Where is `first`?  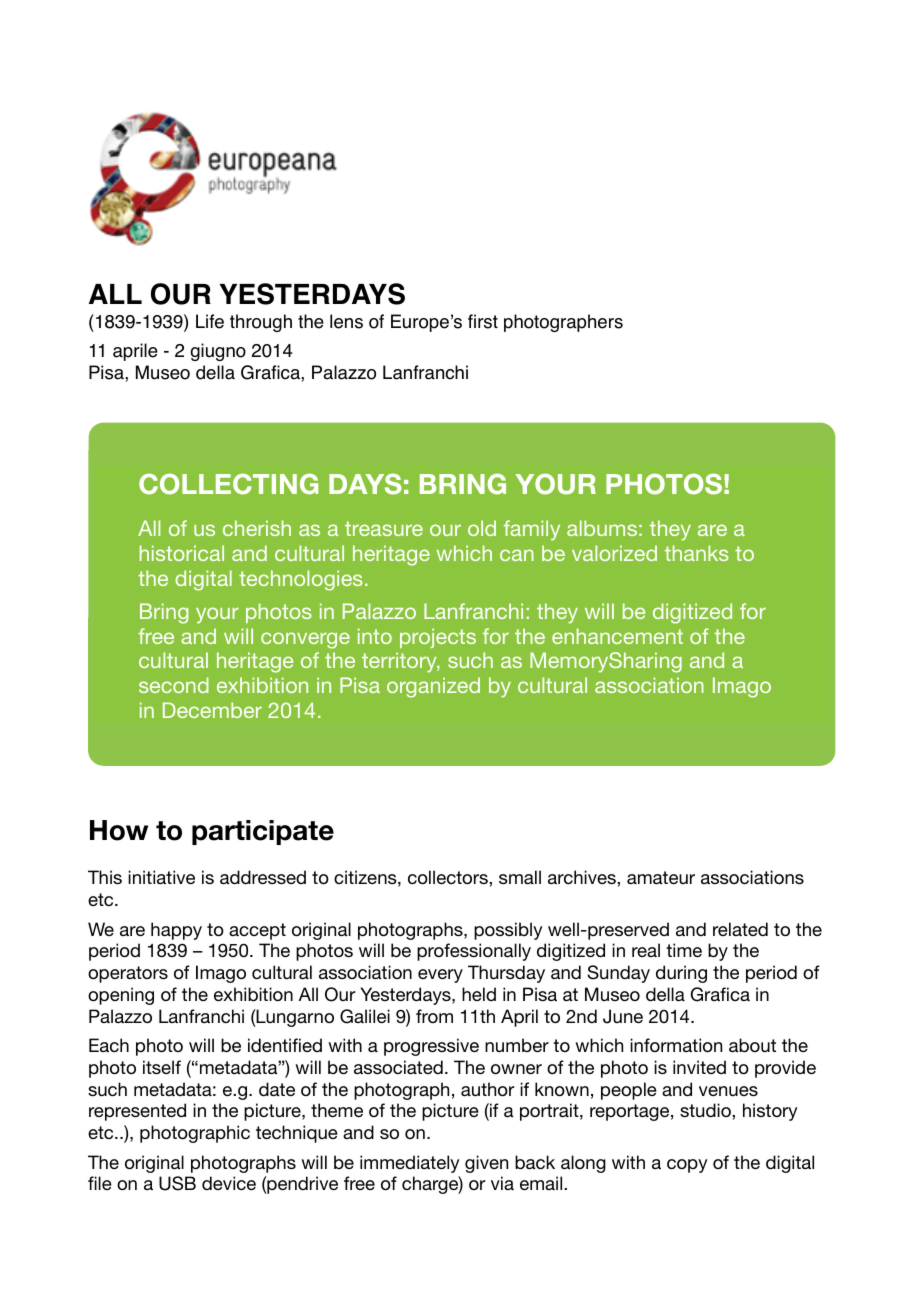 first is located at coordinates (483, 321).
